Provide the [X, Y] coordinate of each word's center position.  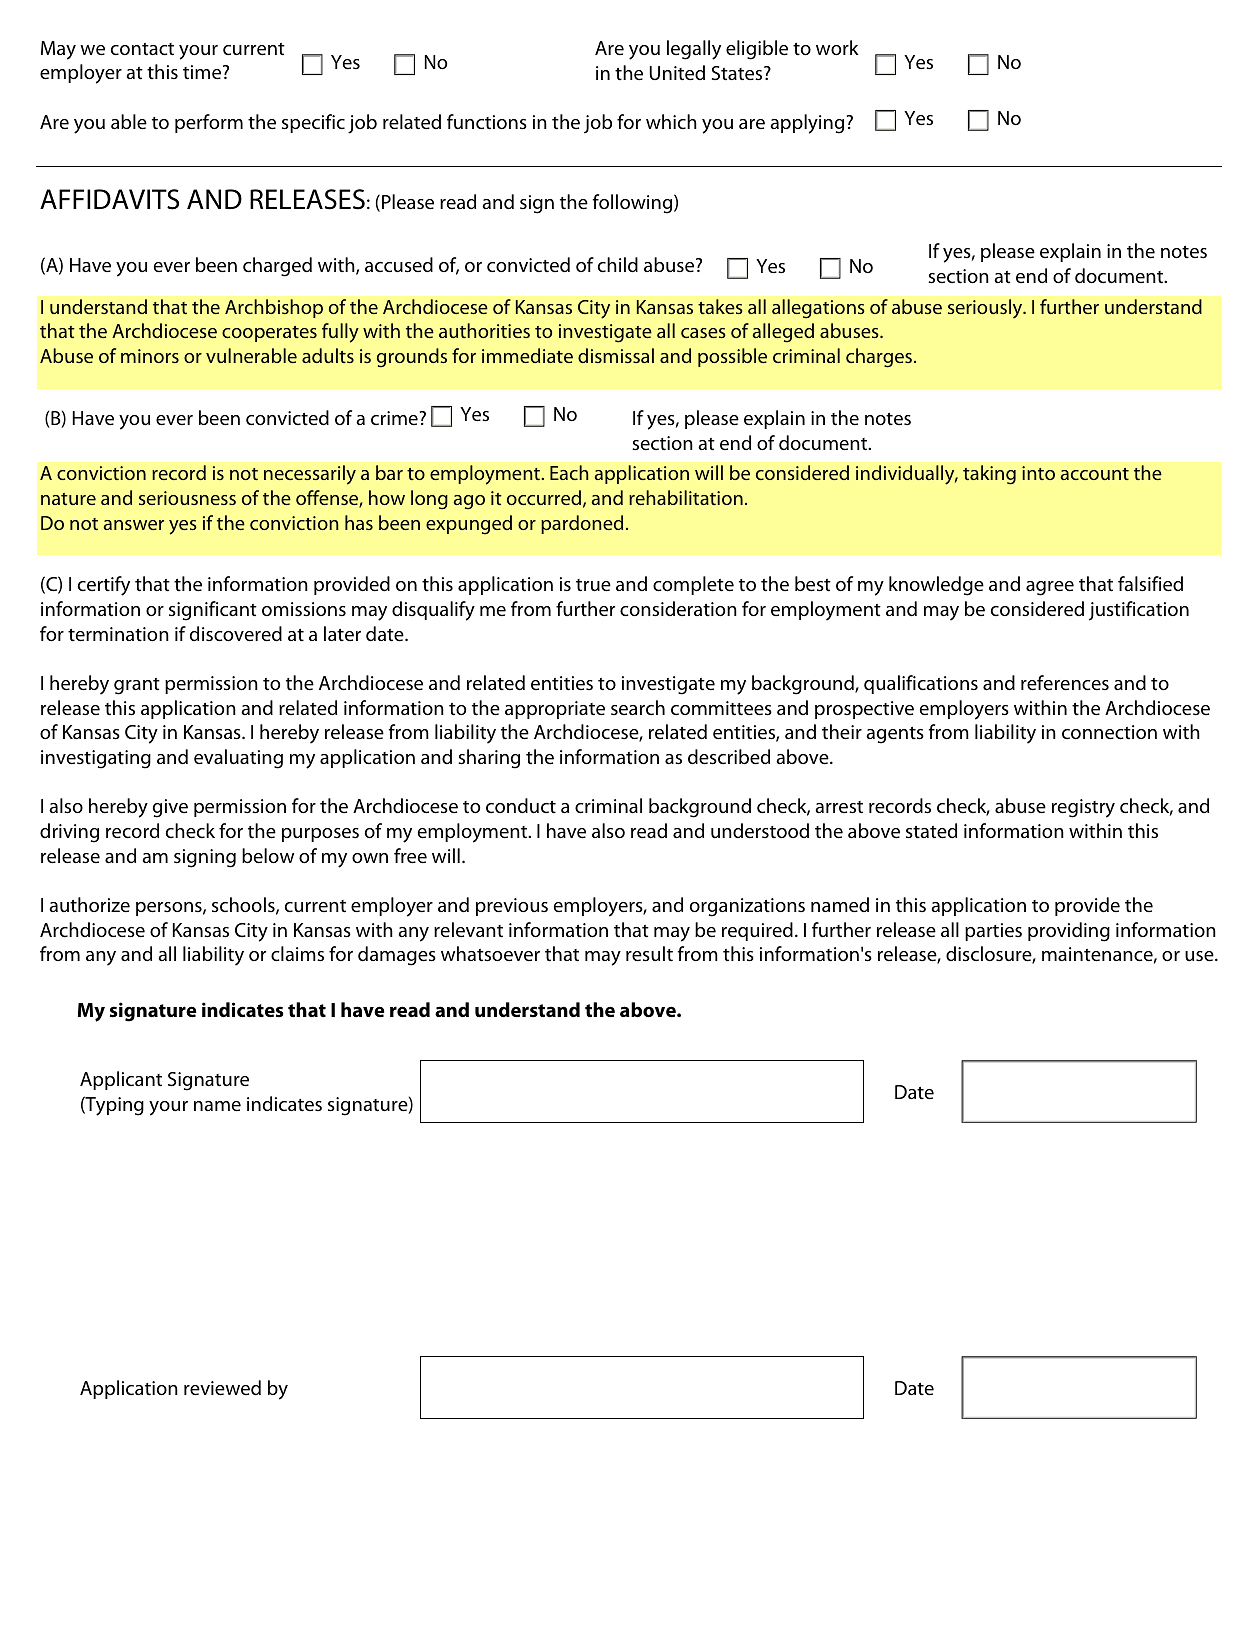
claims [297, 954]
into [1038, 473]
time [203, 72]
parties [993, 932]
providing [1069, 932]
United [677, 73]
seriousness [187, 498]
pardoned [582, 524]
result [649, 954]
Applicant [121, 1080]
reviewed [222, 1388]
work [837, 47]
